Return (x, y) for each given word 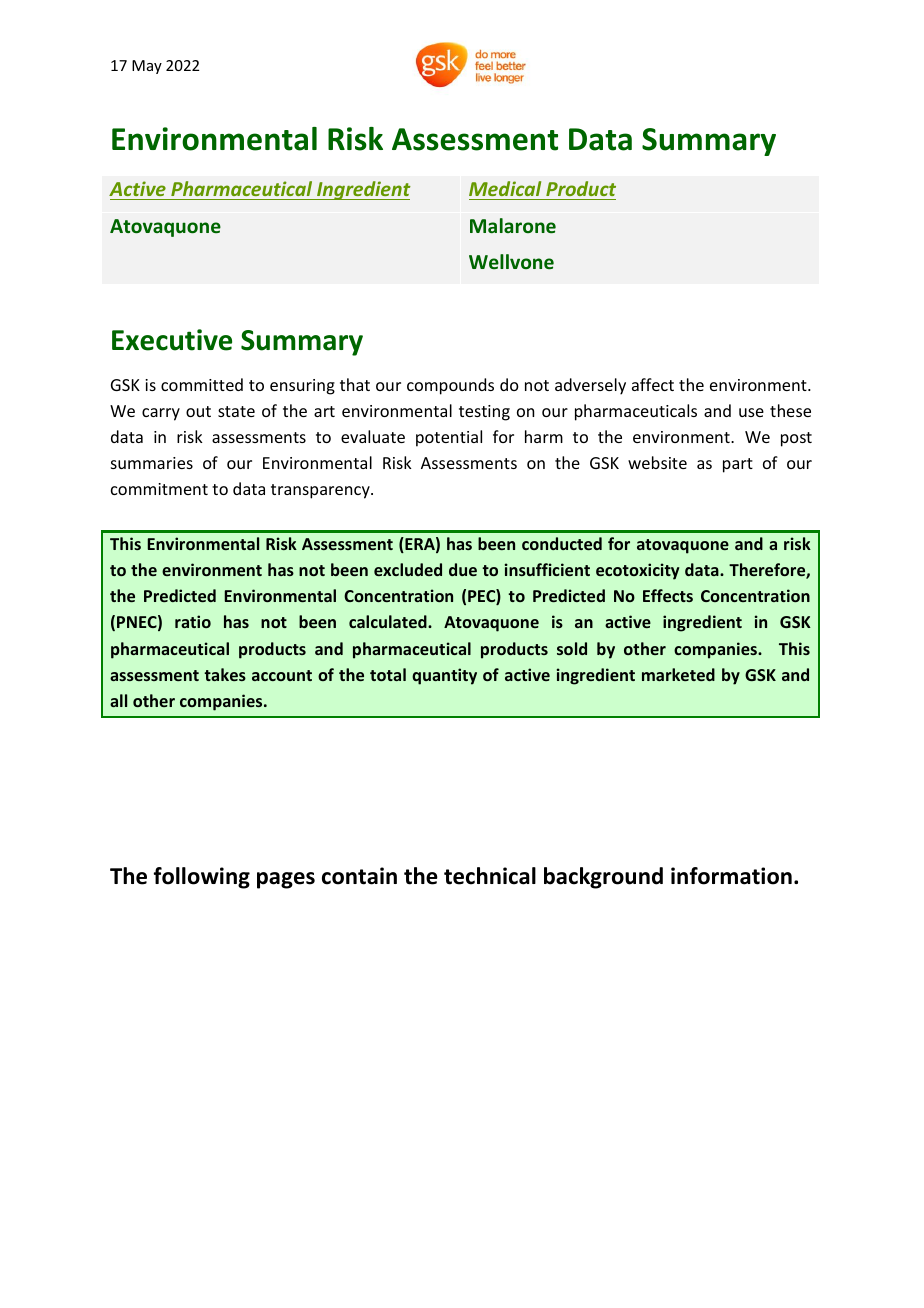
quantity (444, 676)
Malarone (513, 226)
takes (225, 674)
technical (490, 876)
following (202, 878)
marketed (678, 674)
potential (449, 438)
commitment (159, 489)
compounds (450, 386)
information (731, 876)
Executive (172, 340)
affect (653, 384)
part (738, 465)
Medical (505, 188)
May (147, 67)
